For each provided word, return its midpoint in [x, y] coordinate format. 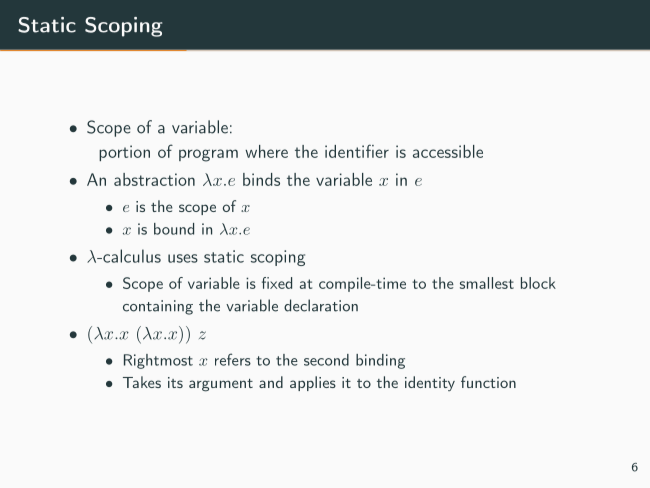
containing [158, 307]
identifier [357, 151]
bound [174, 229]
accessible [448, 151]
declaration [321, 305]
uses [183, 258]
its [175, 382]
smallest [487, 283]
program [208, 155]
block [538, 283]
